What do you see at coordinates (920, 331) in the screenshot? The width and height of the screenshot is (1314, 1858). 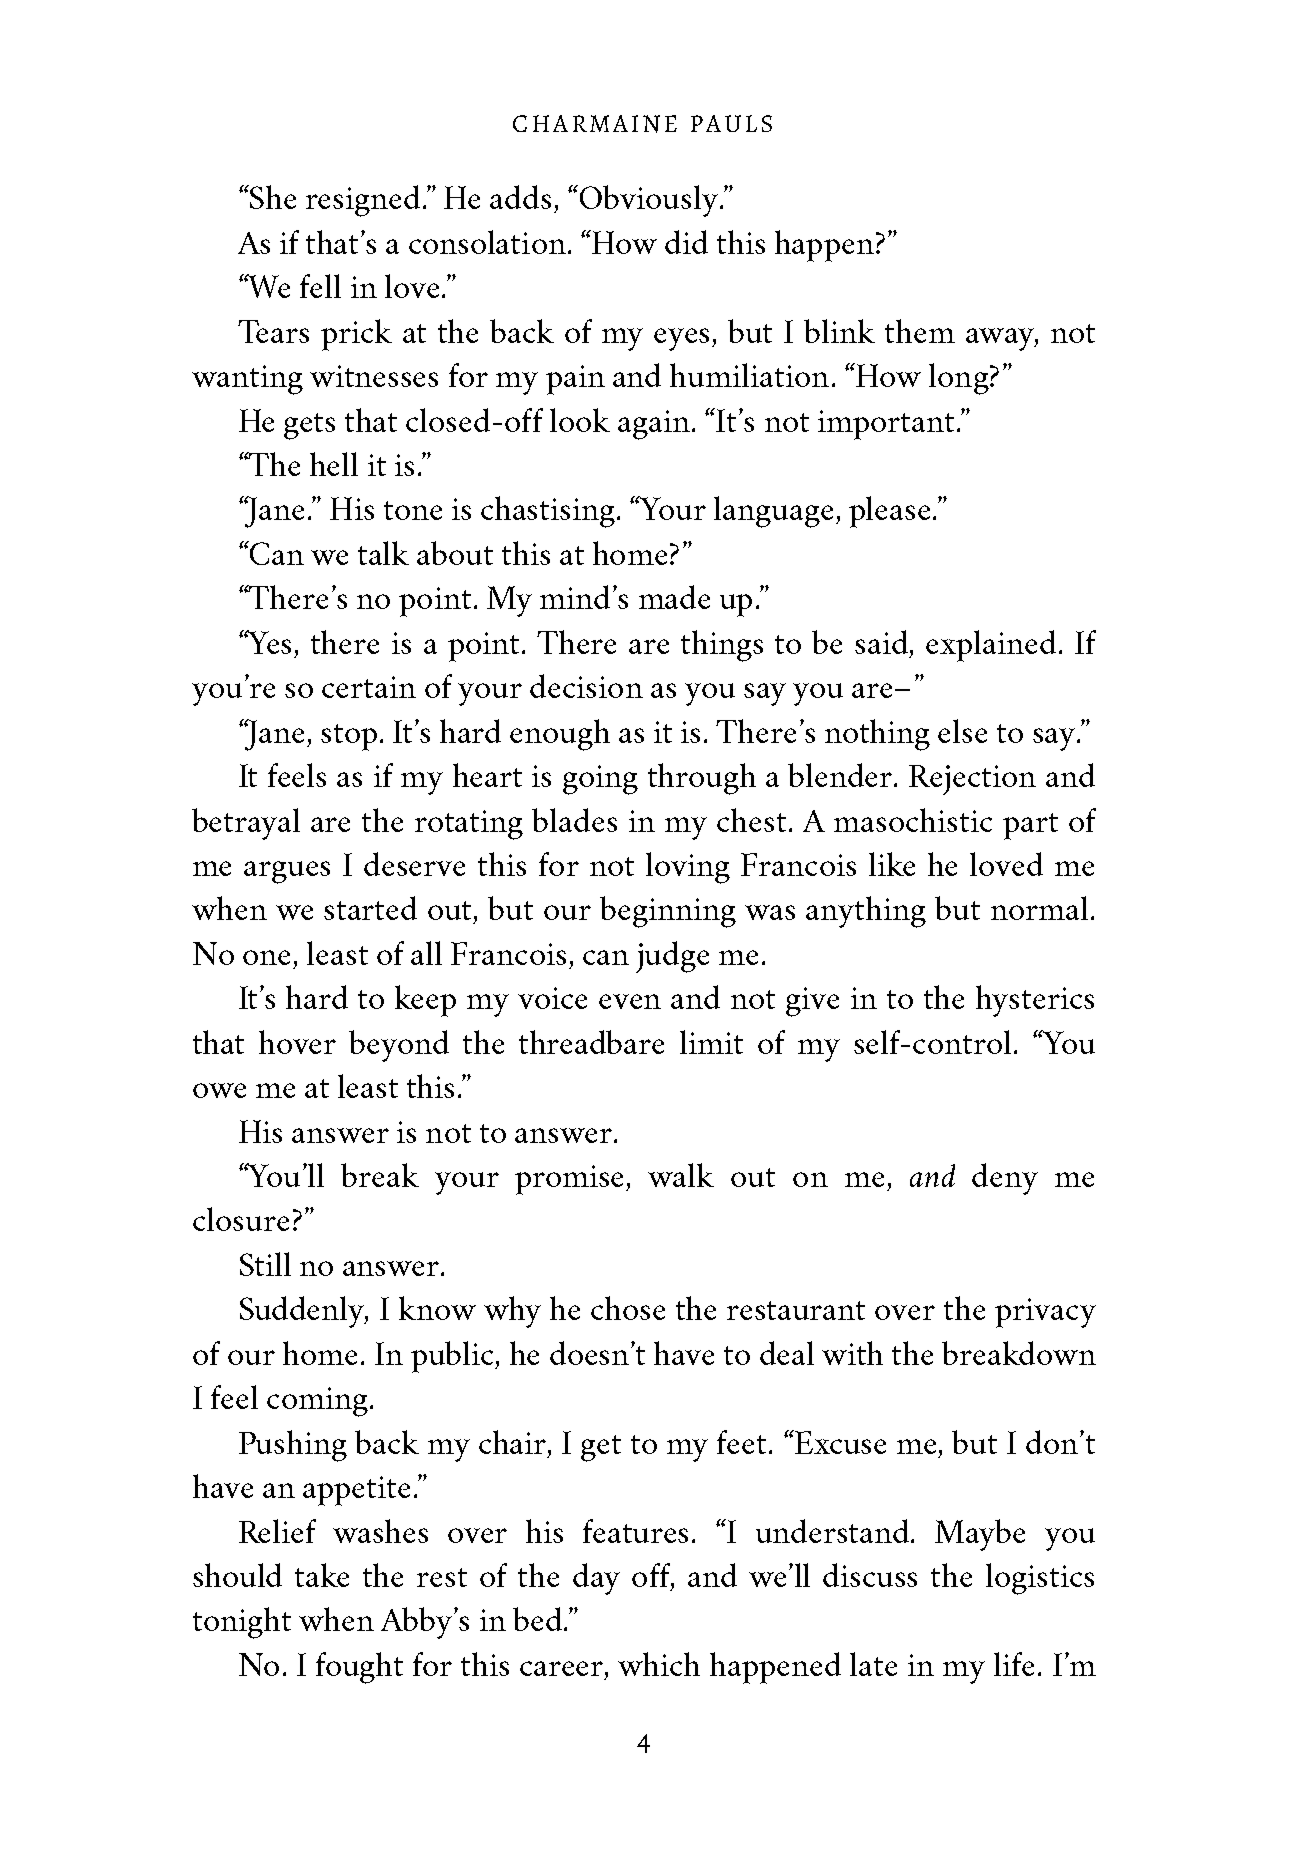 I see `them` at bounding box center [920, 331].
